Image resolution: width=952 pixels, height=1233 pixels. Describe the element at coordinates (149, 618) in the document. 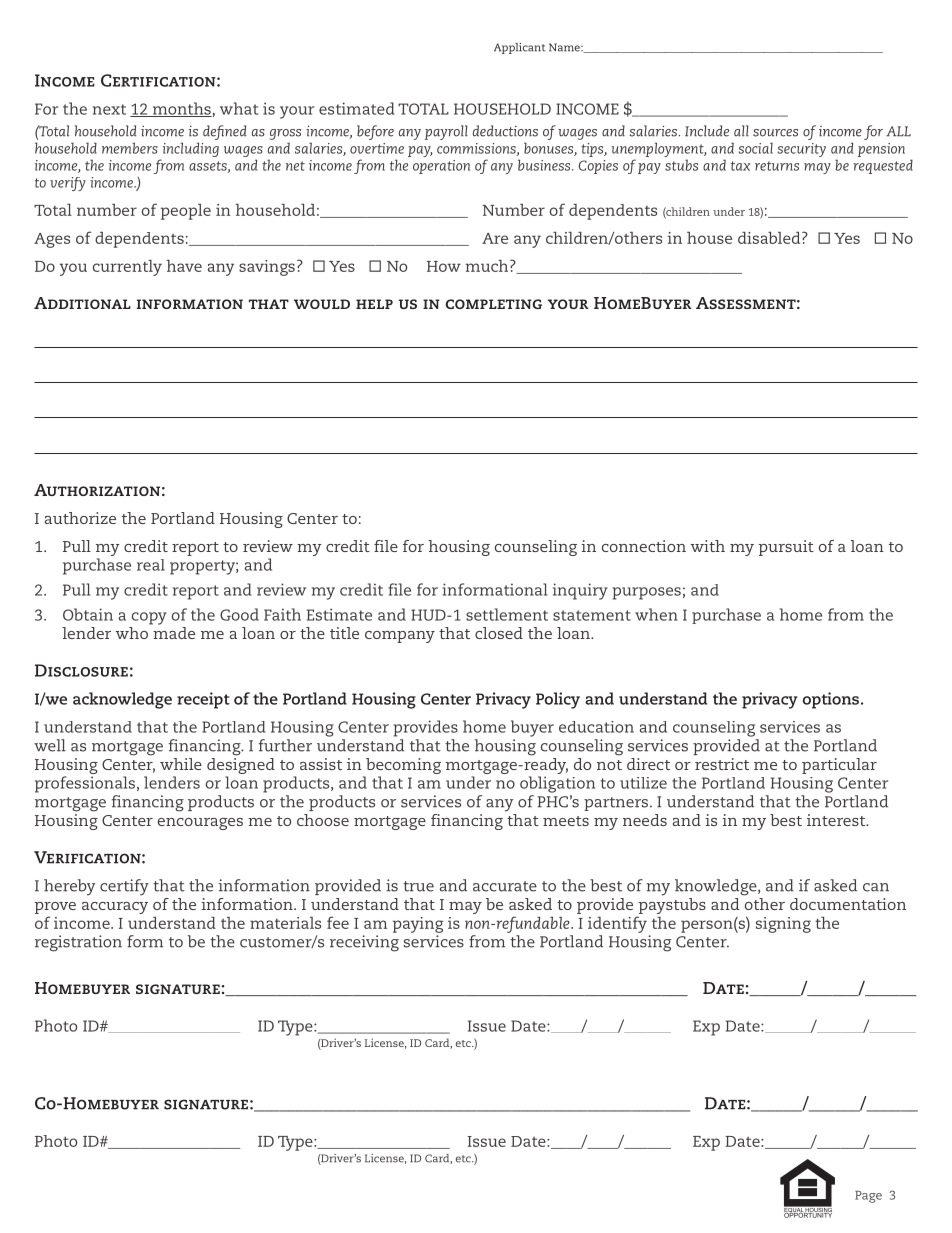

I see `copy` at that location.
